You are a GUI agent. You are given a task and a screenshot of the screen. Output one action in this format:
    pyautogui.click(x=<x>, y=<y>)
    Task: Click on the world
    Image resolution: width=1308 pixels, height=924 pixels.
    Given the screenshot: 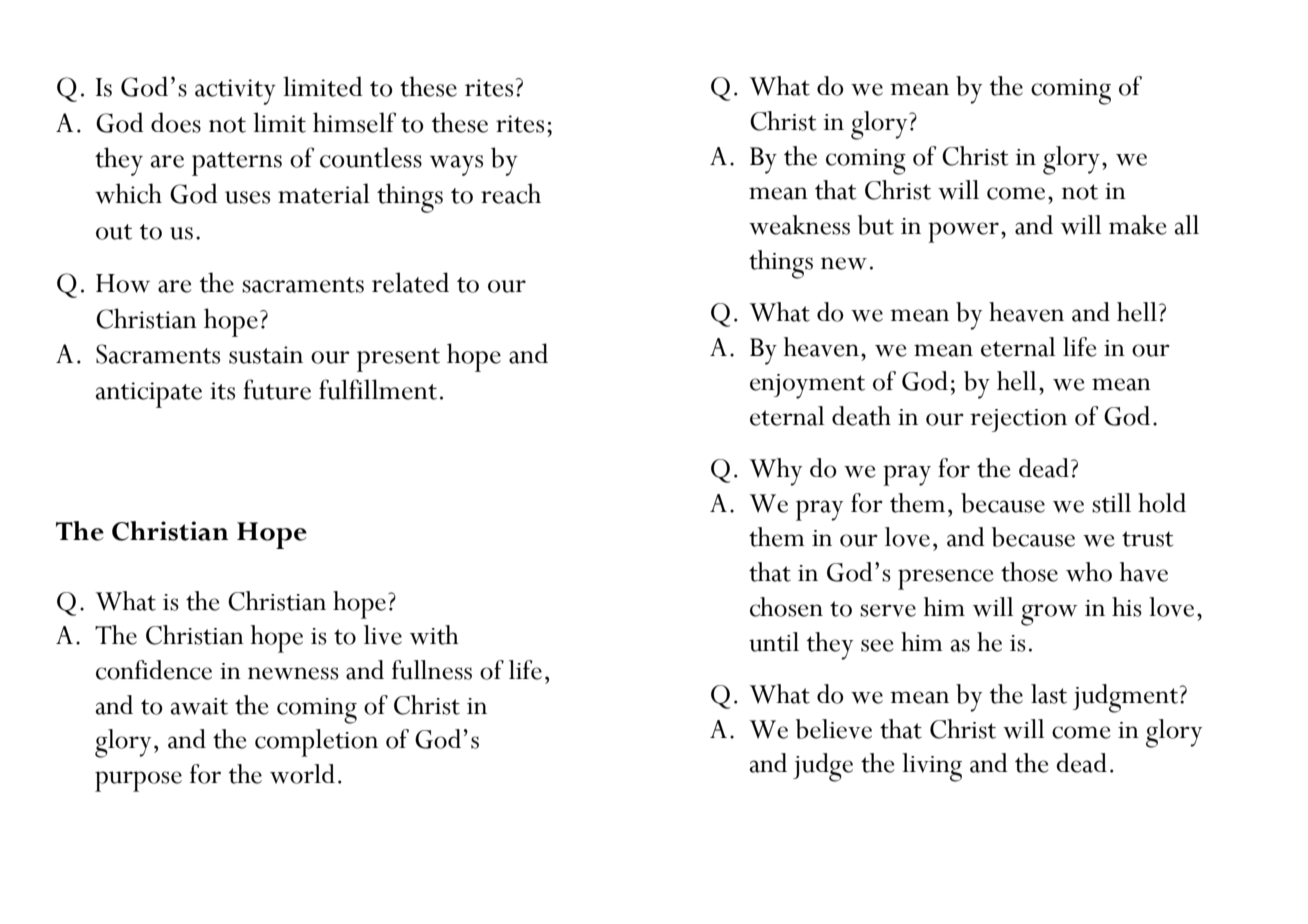 What is the action you would take?
    pyautogui.click(x=302, y=774)
